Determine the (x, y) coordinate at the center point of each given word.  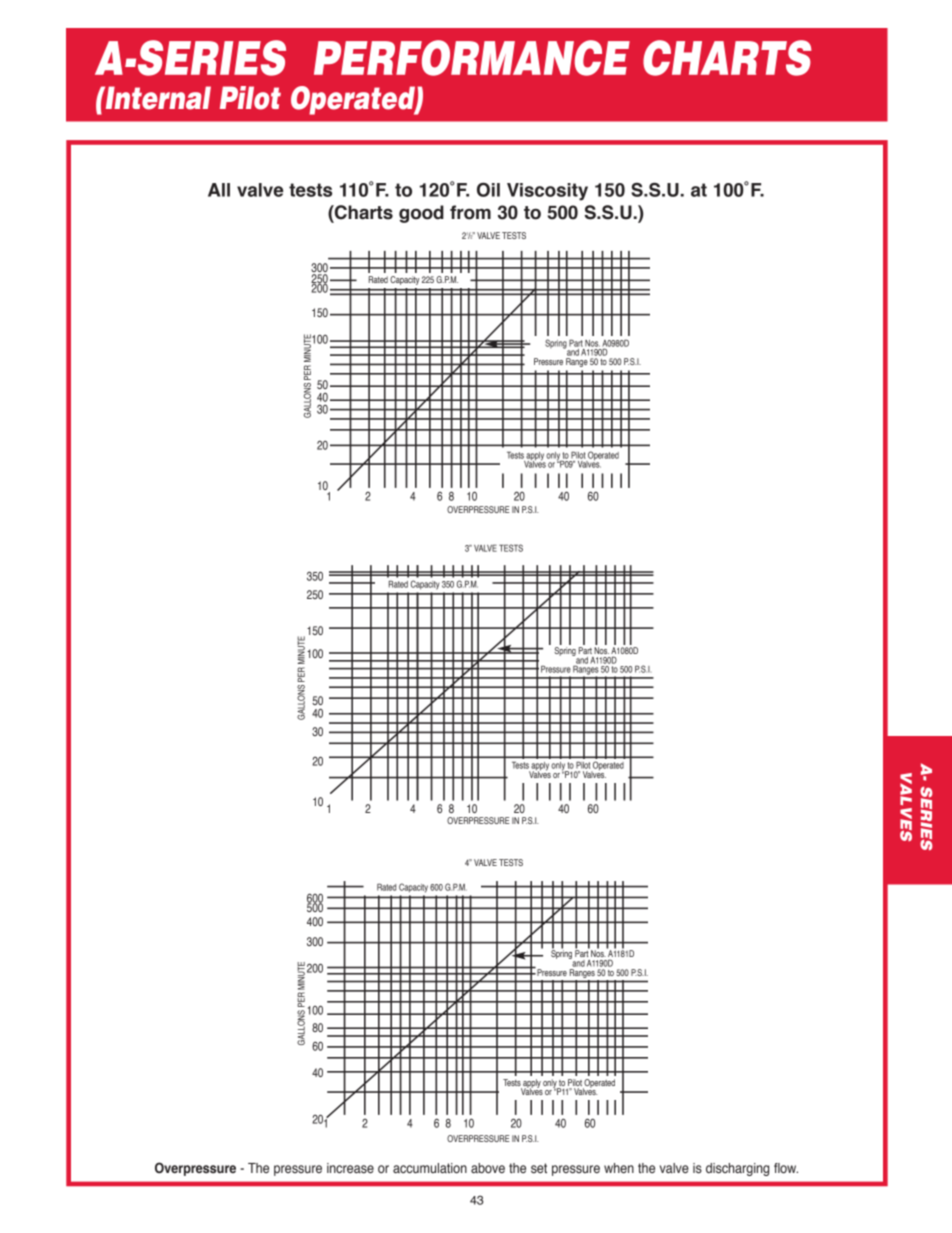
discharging (737, 1169)
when (619, 1168)
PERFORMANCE (472, 58)
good (421, 214)
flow (786, 1168)
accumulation (430, 1168)
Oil (488, 189)
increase (350, 1168)
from (470, 212)
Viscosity (547, 192)
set (539, 1168)
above (488, 1168)
